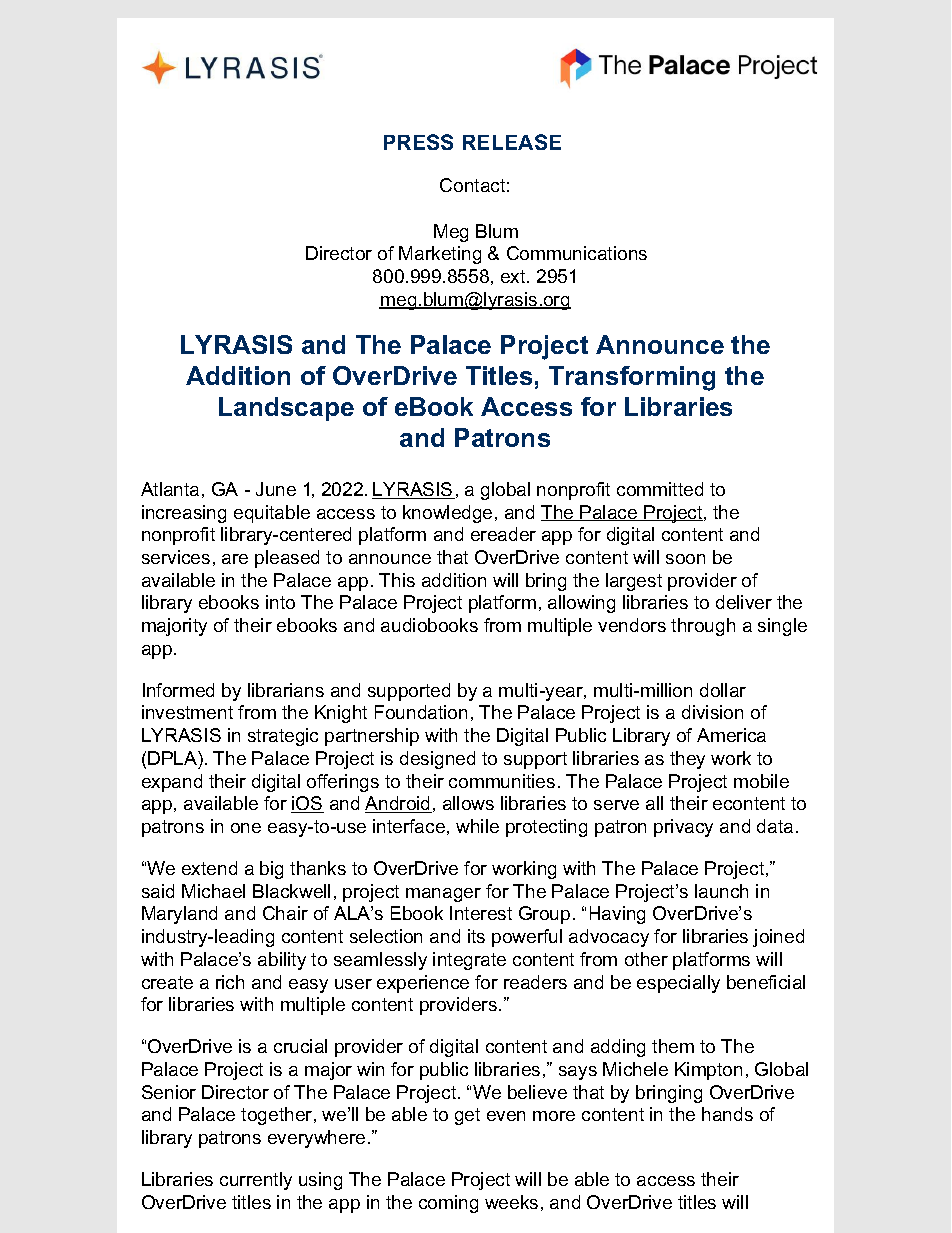 The width and height of the screenshot is (952, 1233). Describe the element at coordinates (256, 1181) in the screenshot. I see `currently` at that location.
